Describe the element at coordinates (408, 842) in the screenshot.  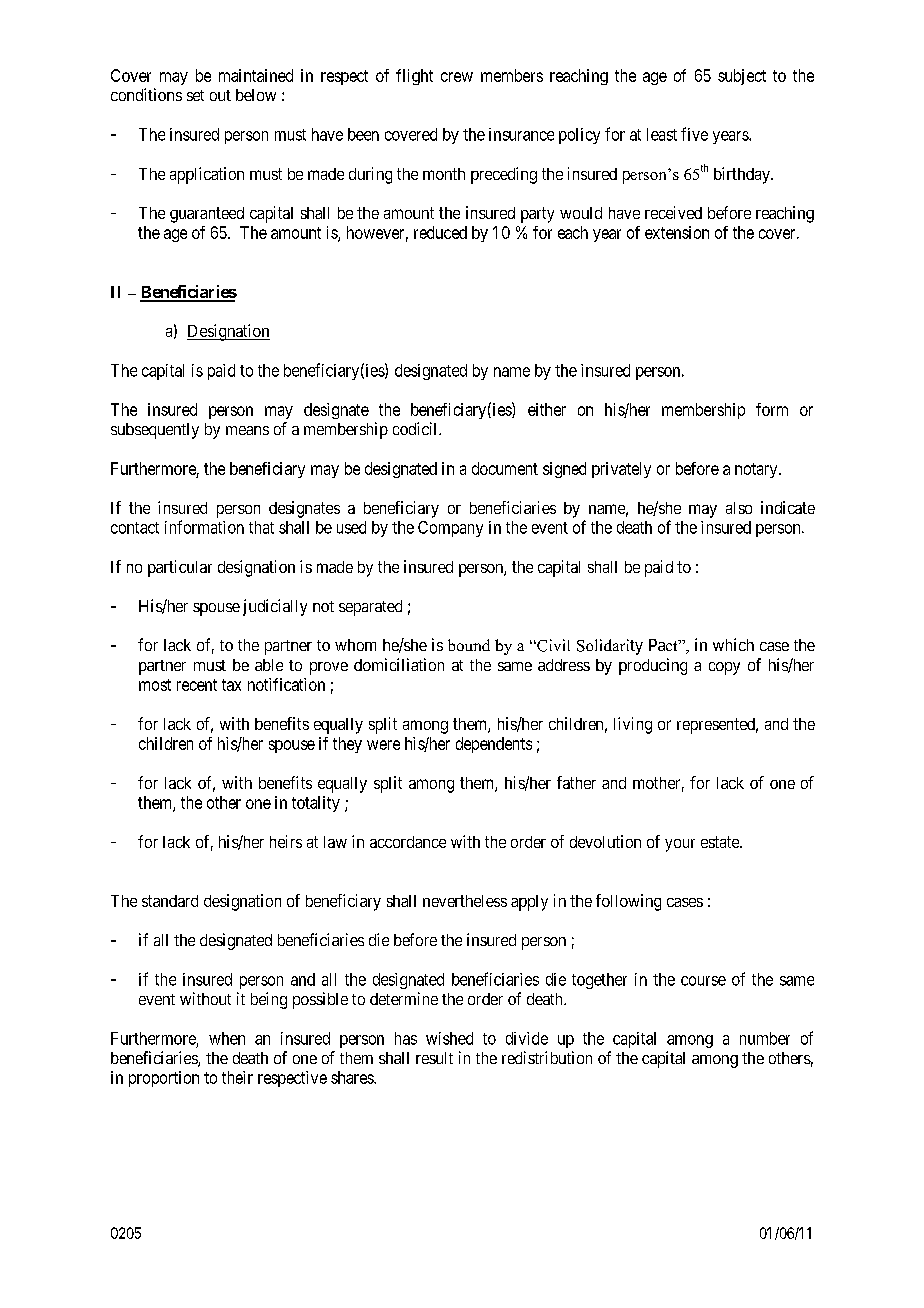
I see `accordance` at that location.
